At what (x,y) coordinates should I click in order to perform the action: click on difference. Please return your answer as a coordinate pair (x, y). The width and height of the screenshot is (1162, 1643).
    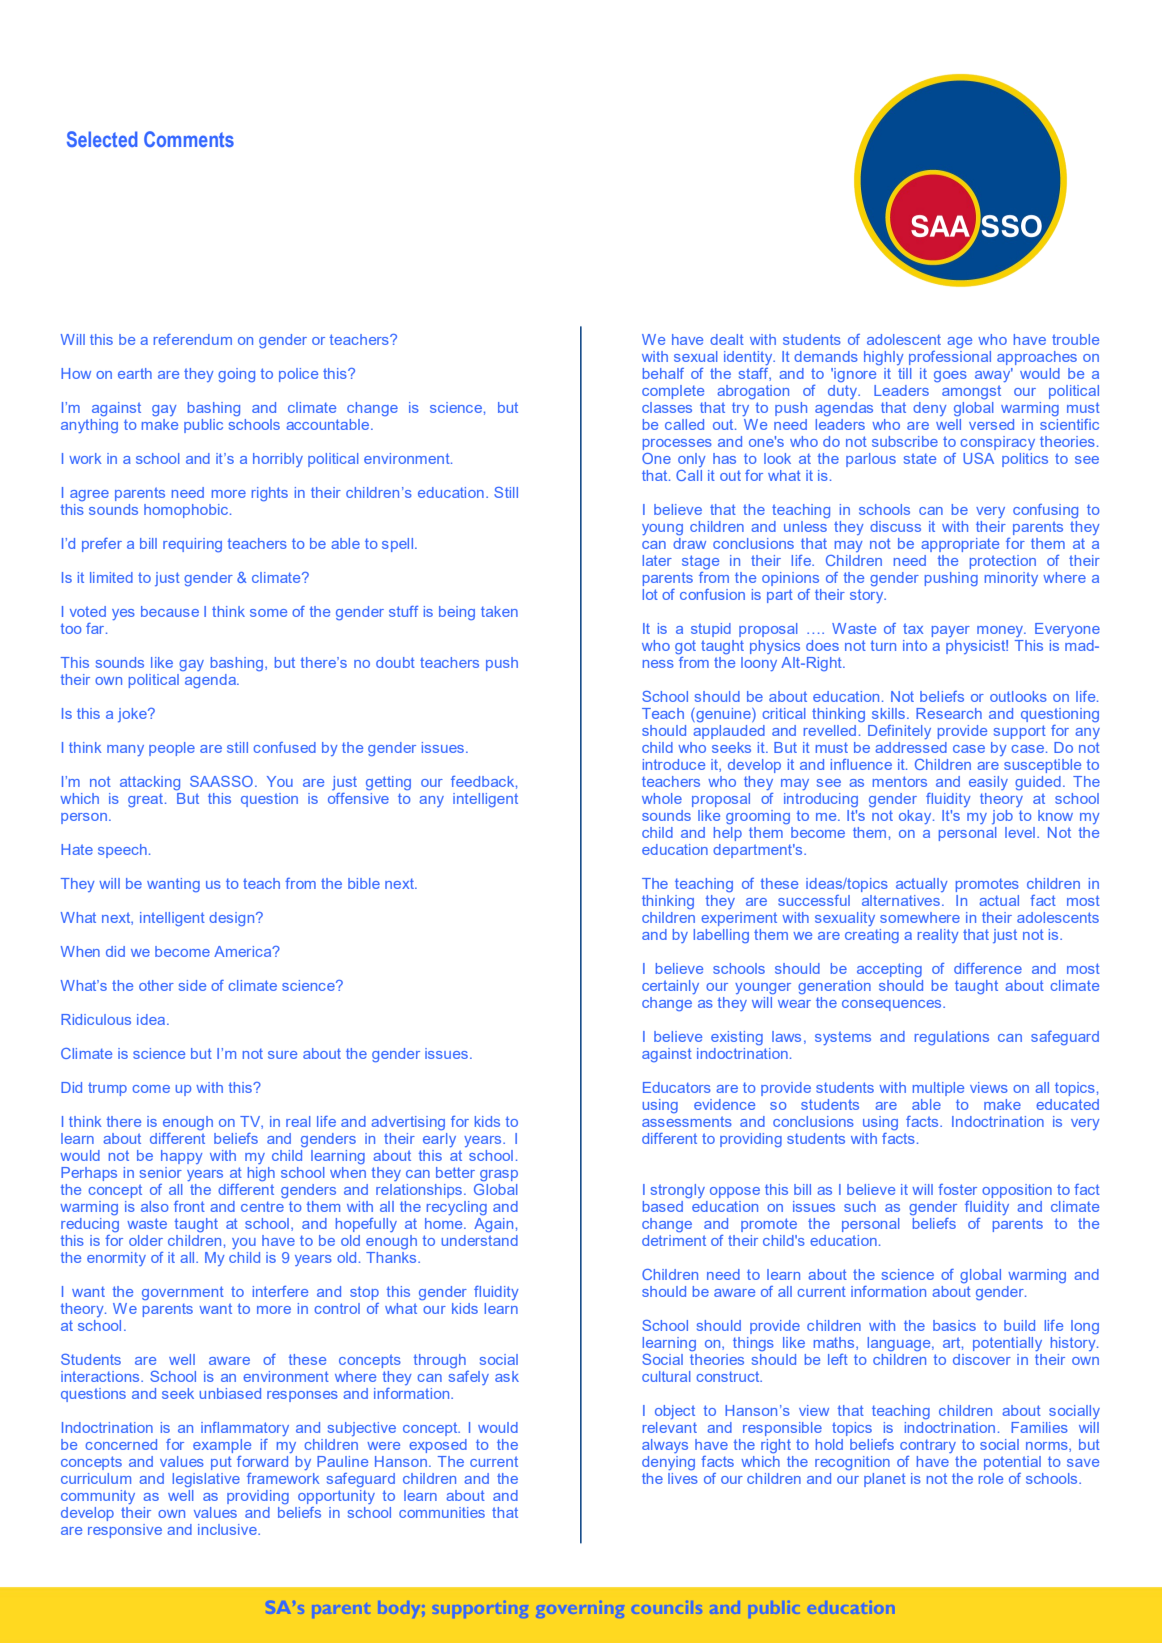
    Looking at the image, I should click on (988, 968).
